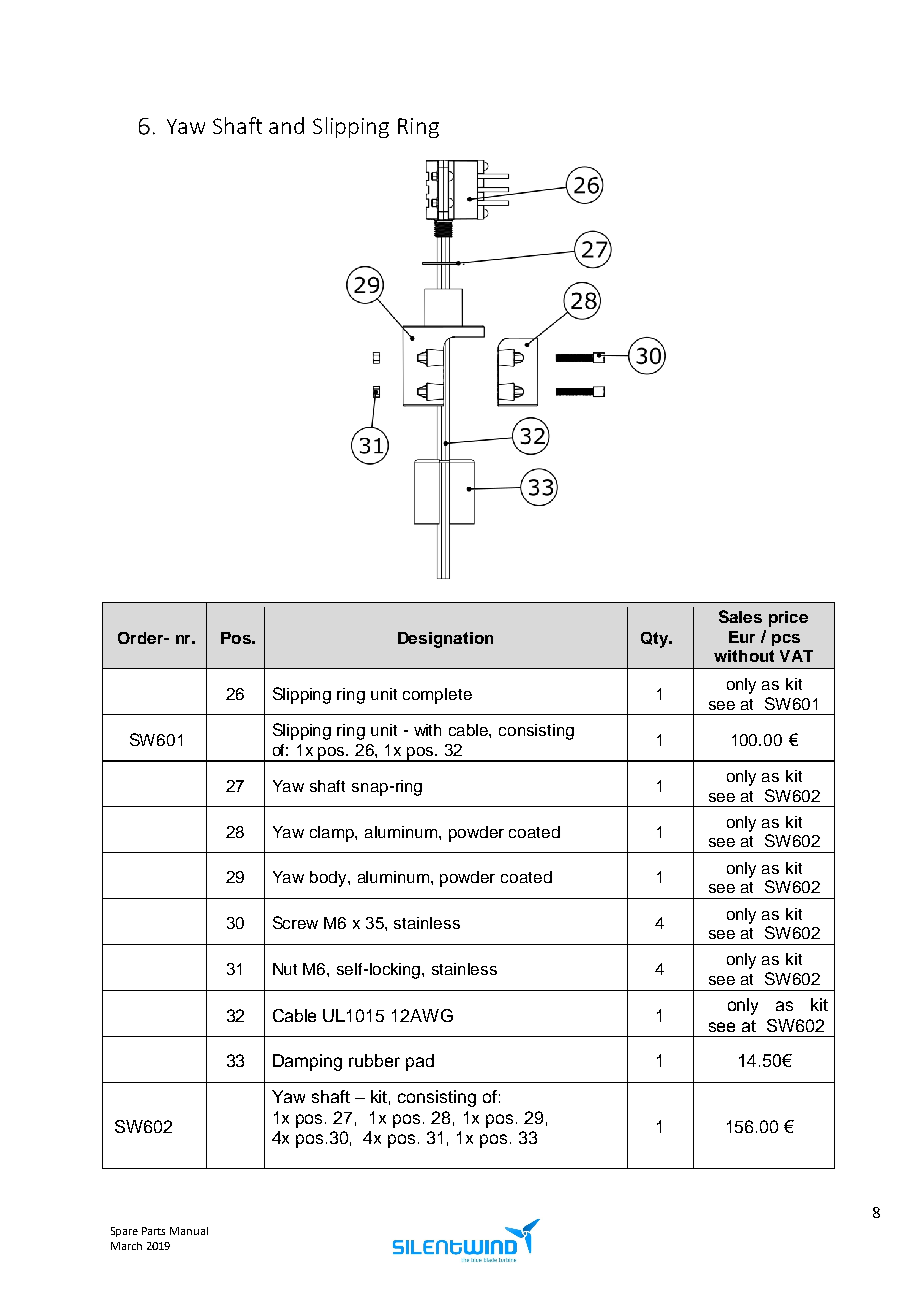 This image has height=1308, width=924. Describe the element at coordinates (189, 1231) in the image. I see `Manual` at that location.
